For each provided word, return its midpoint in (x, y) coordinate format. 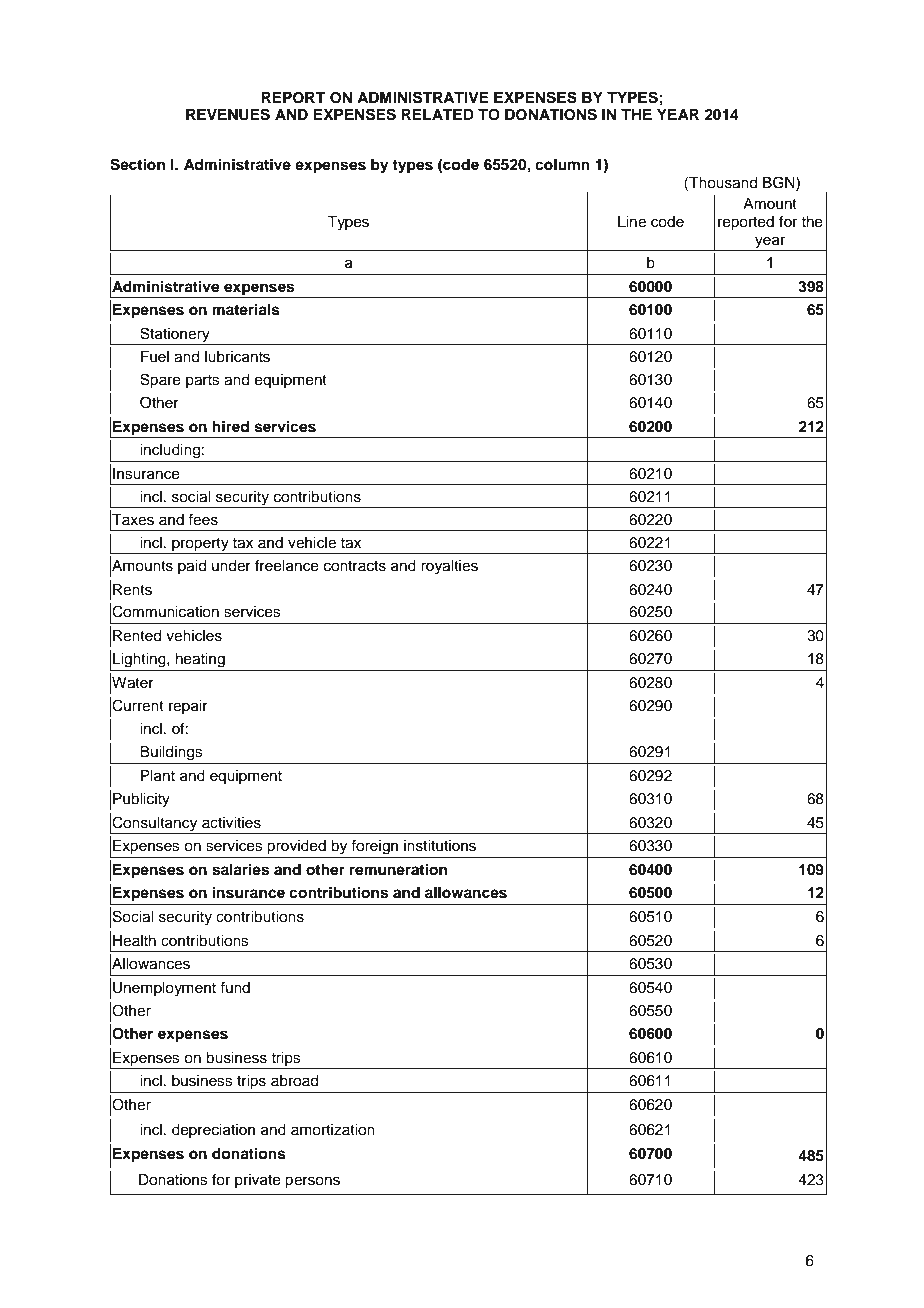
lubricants (237, 357)
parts (203, 381)
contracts (355, 566)
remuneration (398, 869)
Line (632, 222)
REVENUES (228, 114)
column (562, 165)
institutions (440, 846)
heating (200, 660)
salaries (240, 869)
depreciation (213, 1131)
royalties (449, 567)
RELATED (437, 114)
